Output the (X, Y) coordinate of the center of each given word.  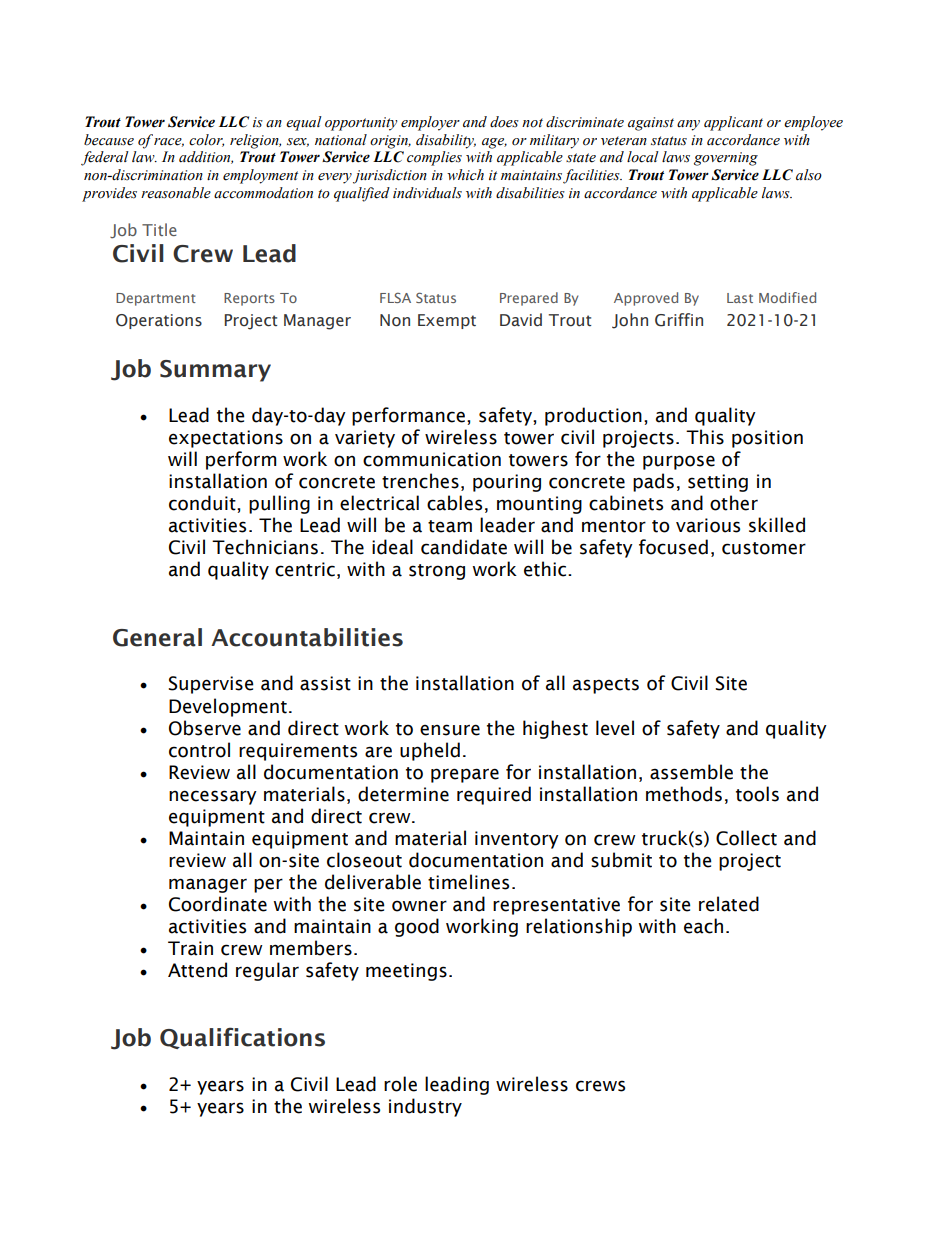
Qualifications (242, 1038)
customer (764, 548)
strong (437, 572)
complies (434, 158)
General (157, 637)
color (206, 140)
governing (726, 159)
